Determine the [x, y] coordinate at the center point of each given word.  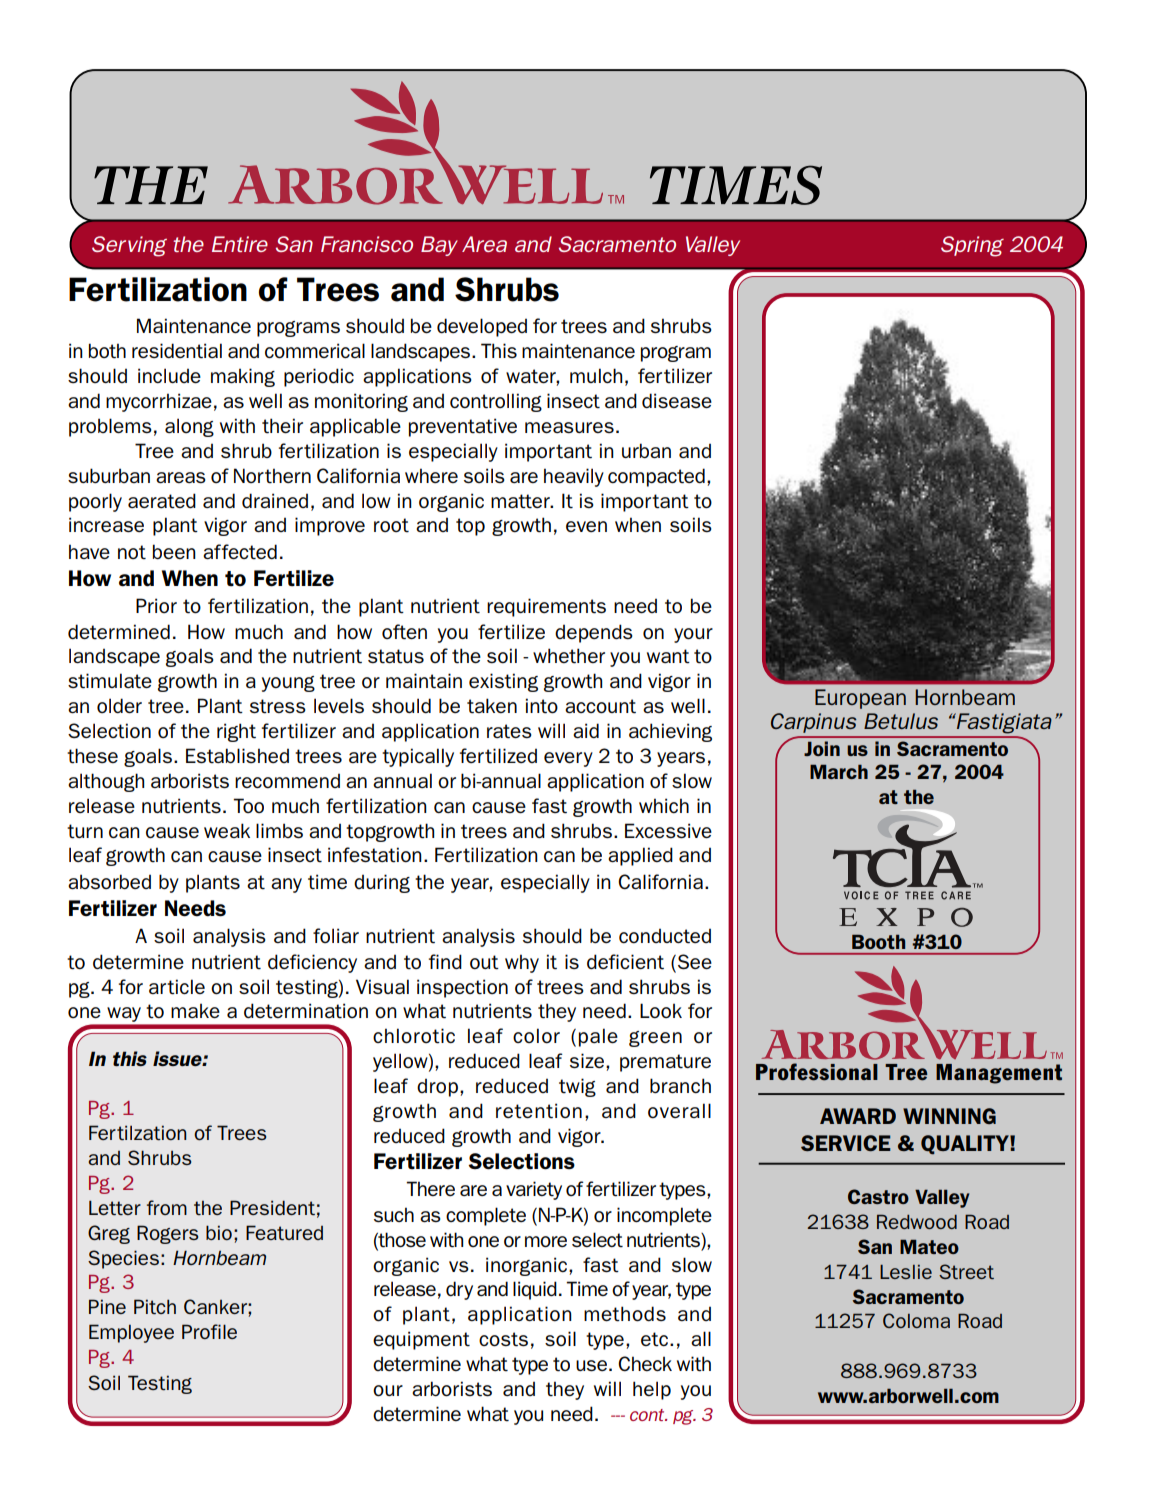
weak [227, 830]
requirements [546, 607]
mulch [596, 375]
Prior [156, 605]
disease [677, 401]
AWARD [858, 1116]
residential [177, 351]
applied [640, 856]
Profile [209, 1331]
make [195, 1011]
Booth [878, 942]
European [860, 699]
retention [539, 1111]
